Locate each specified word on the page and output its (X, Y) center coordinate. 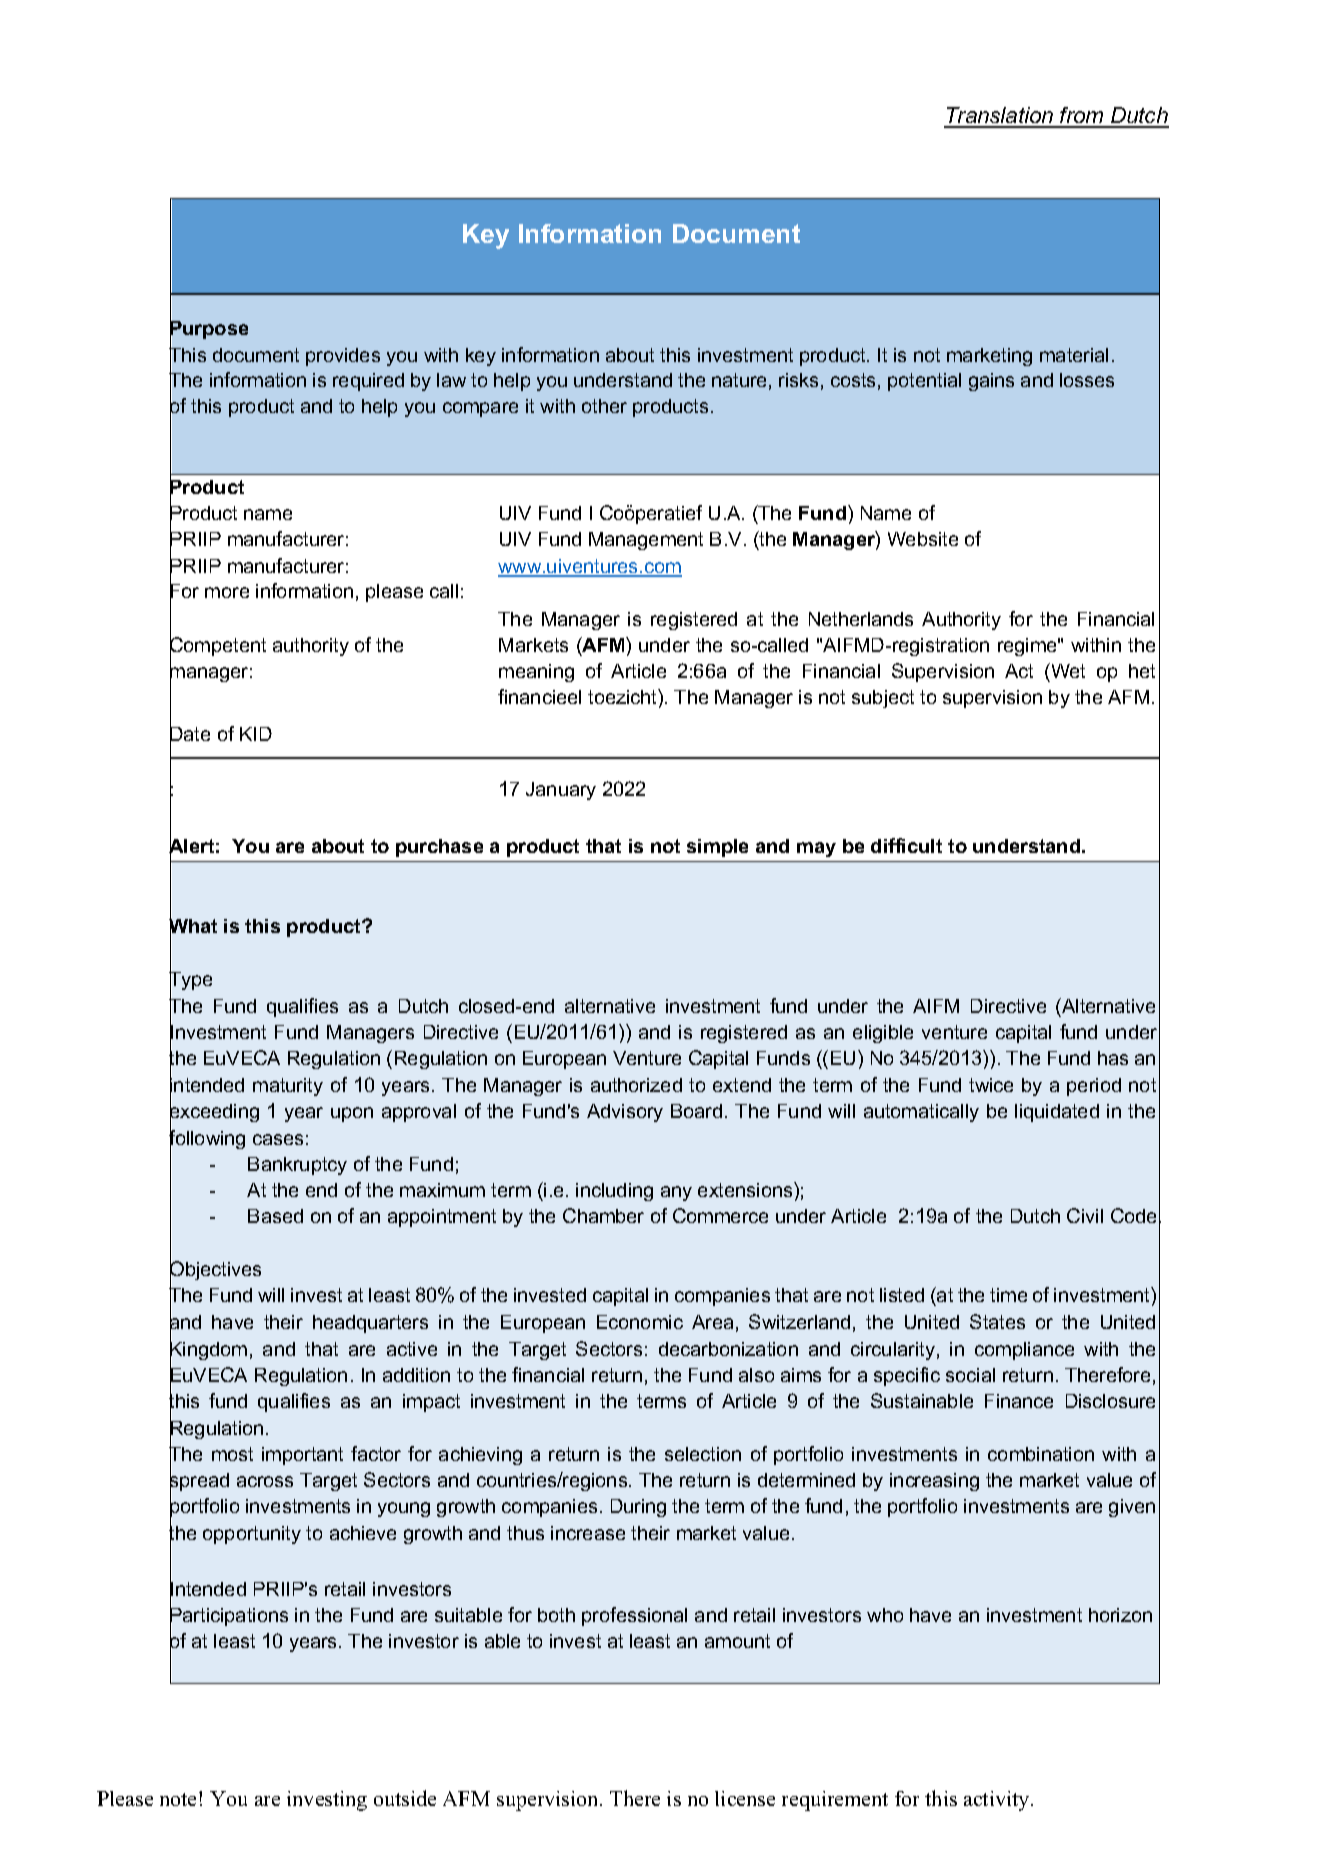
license (745, 1798)
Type (190, 981)
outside (405, 1798)
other (604, 406)
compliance (1024, 1351)
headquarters (370, 1324)
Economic (640, 1322)
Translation (1000, 117)
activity (998, 1801)
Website (923, 539)
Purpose (209, 330)
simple (717, 848)
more (227, 592)
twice (991, 1085)
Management (646, 541)
